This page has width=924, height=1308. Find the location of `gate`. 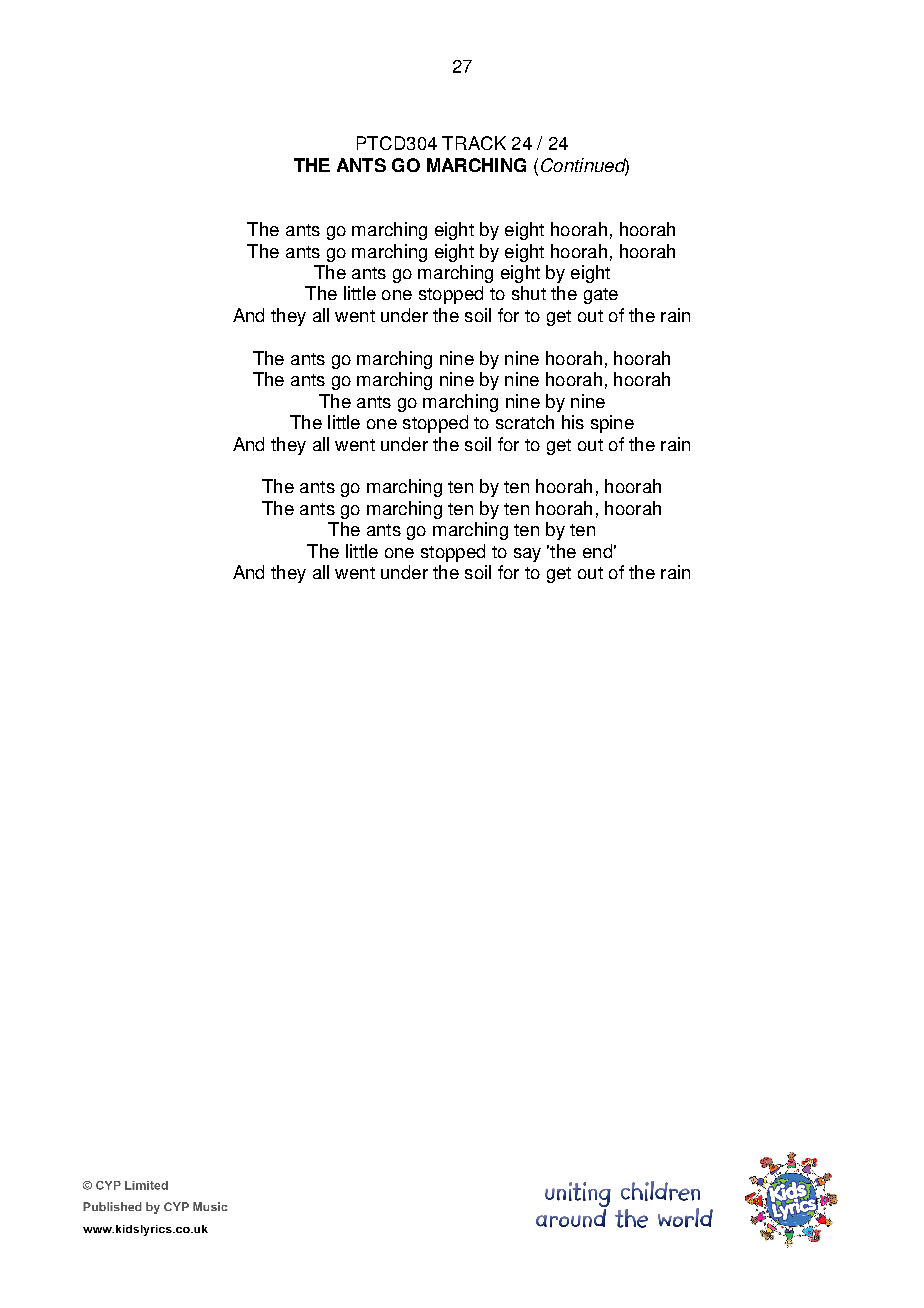

gate is located at coordinates (601, 296).
